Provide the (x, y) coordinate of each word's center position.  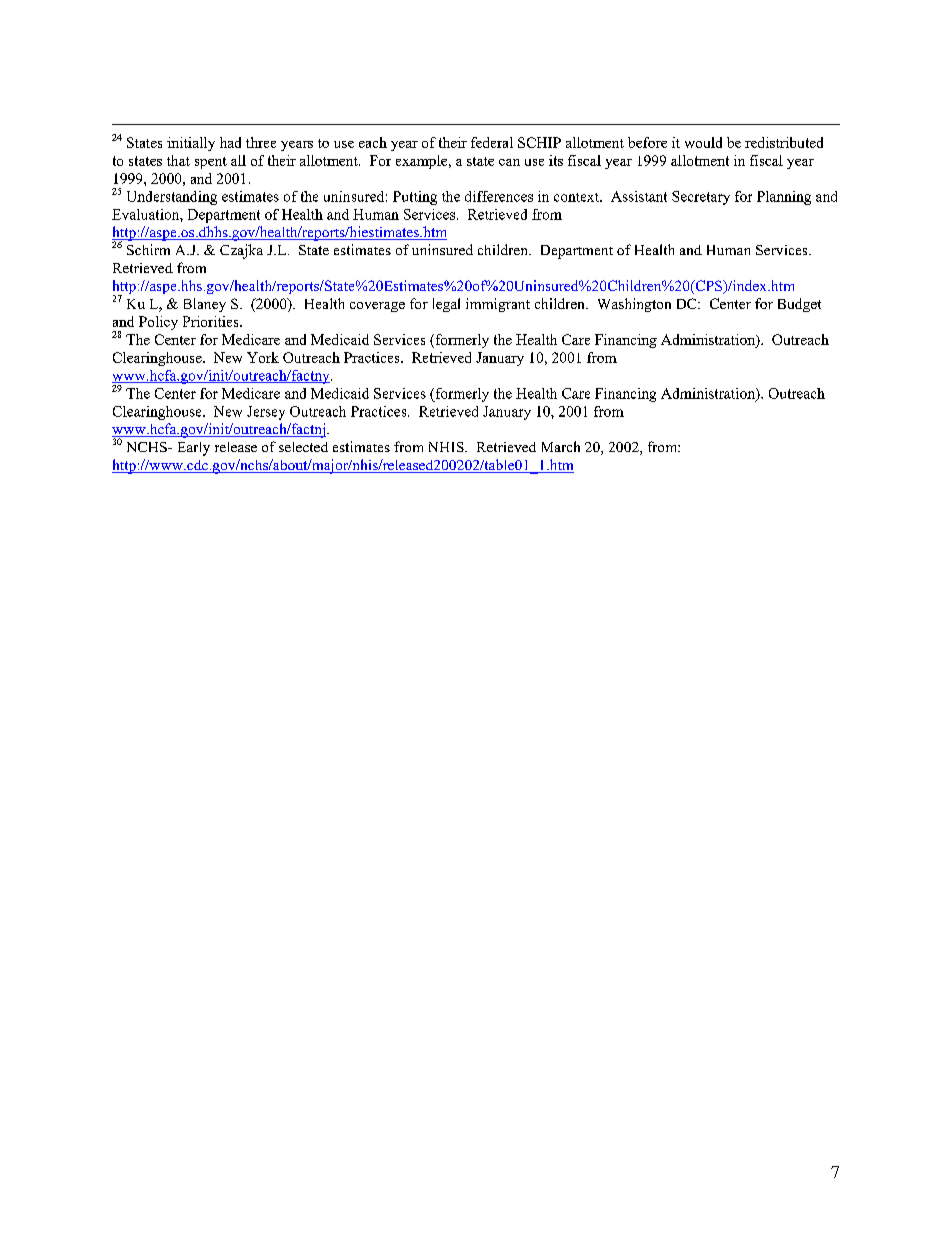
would (703, 142)
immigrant (498, 305)
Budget (799, 305)
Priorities (212, 321)
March (561, 446)
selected (303, 447)
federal (492, 142)
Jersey (266, 413)
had (230, 142)
